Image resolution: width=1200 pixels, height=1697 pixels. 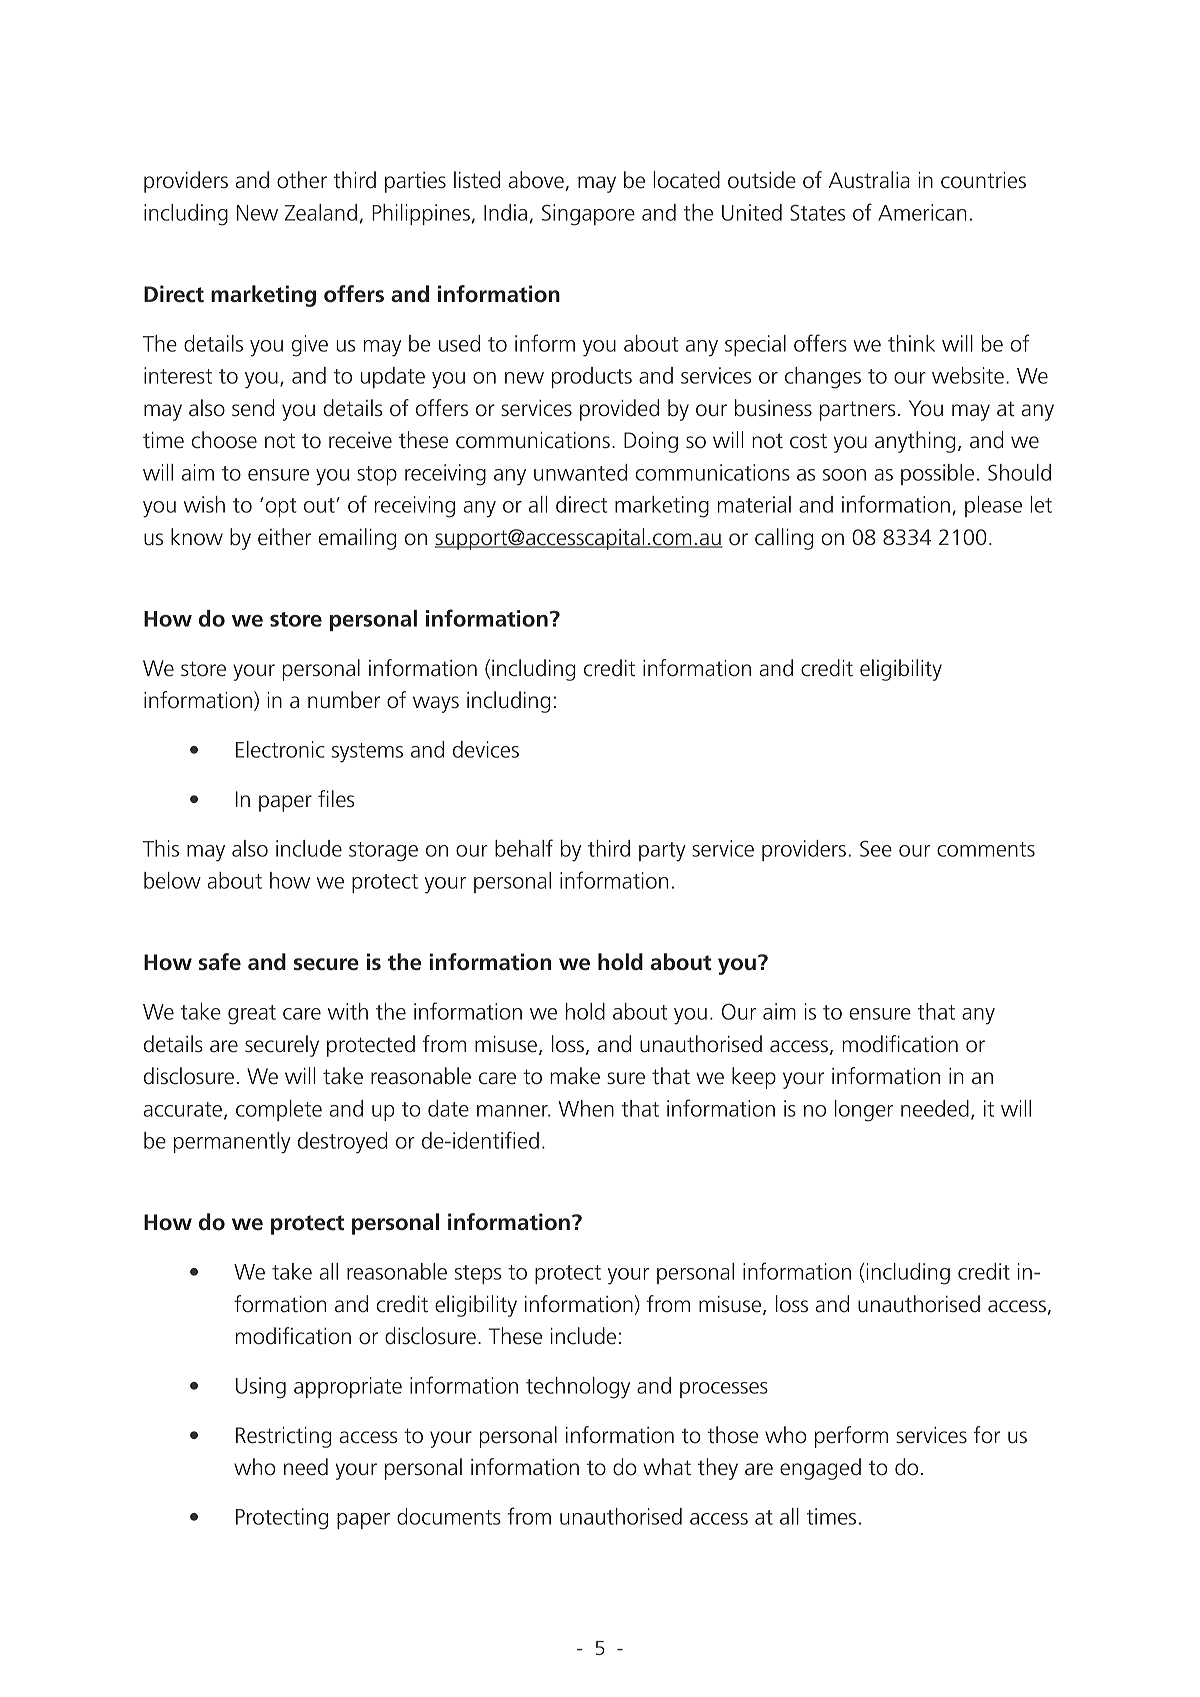 I want to click on Restricting, so click(x=283, y=1437).
